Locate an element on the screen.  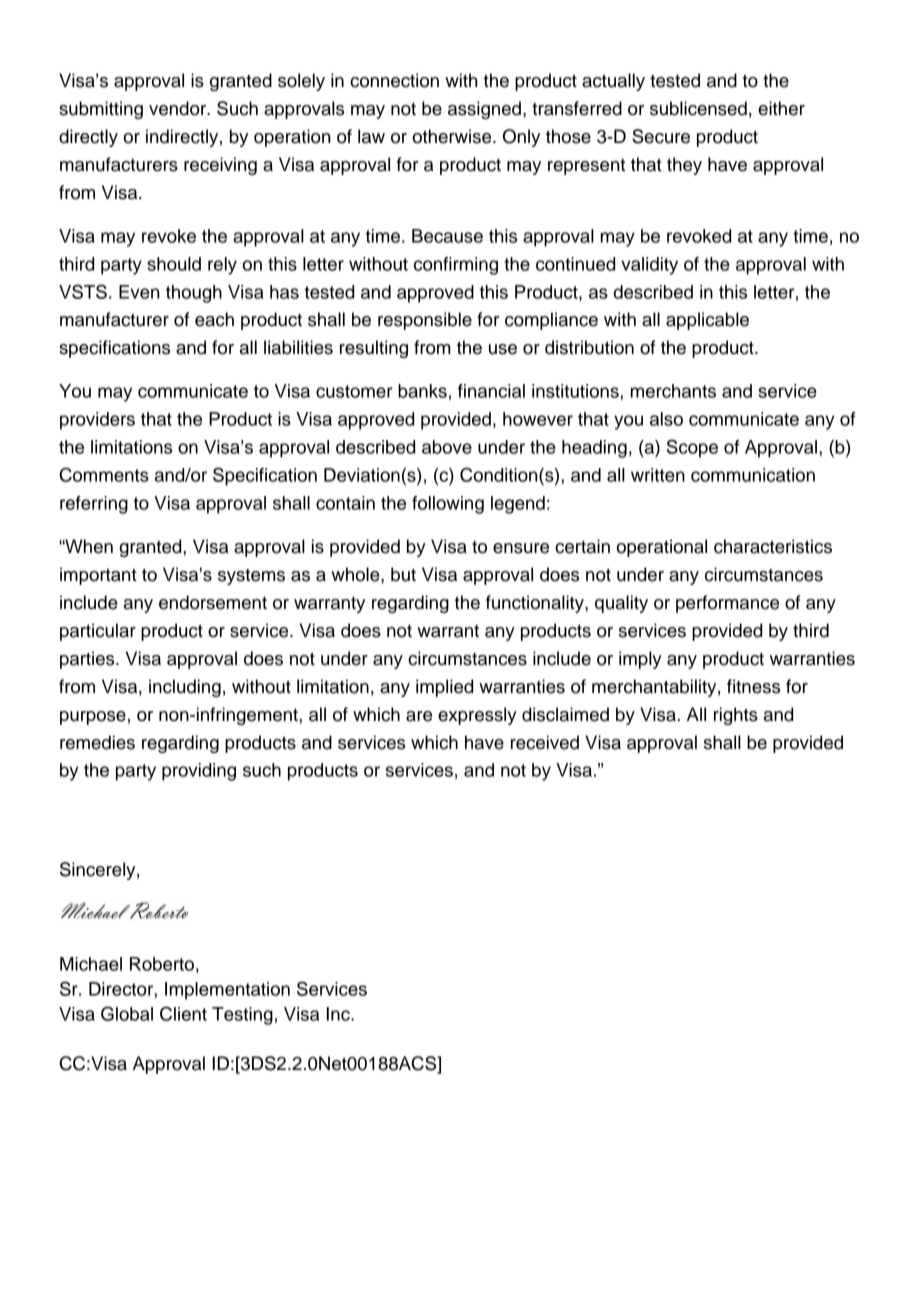
including is located at coordinates (185, 688).
